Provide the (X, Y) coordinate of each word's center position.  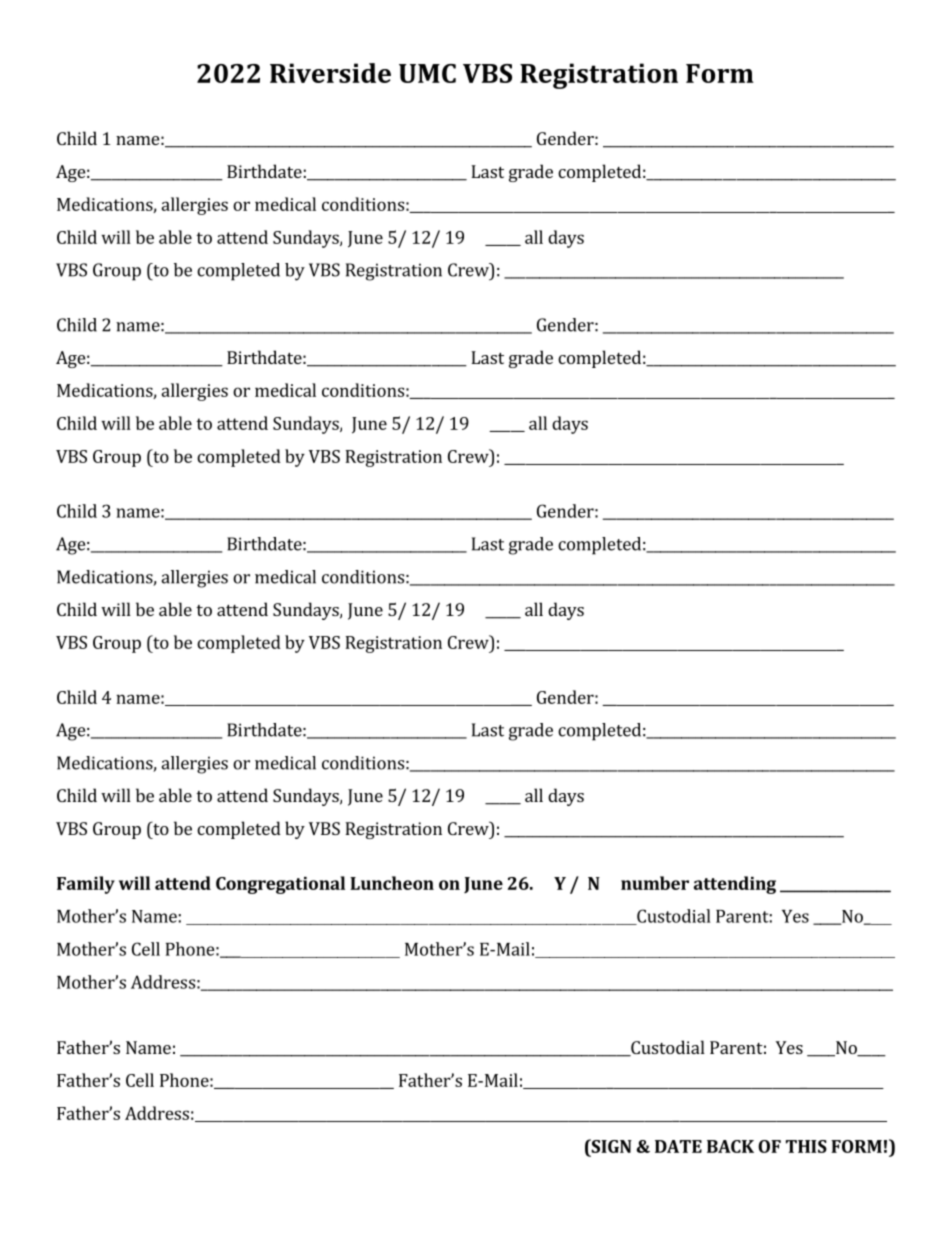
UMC (427, 73)
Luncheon (392, 883)
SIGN (610, 1146)
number (655, 883)
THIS (806, 1146)
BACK (730, 1146)
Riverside (330, 73)
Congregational (280, 885)
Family (86, 885)
